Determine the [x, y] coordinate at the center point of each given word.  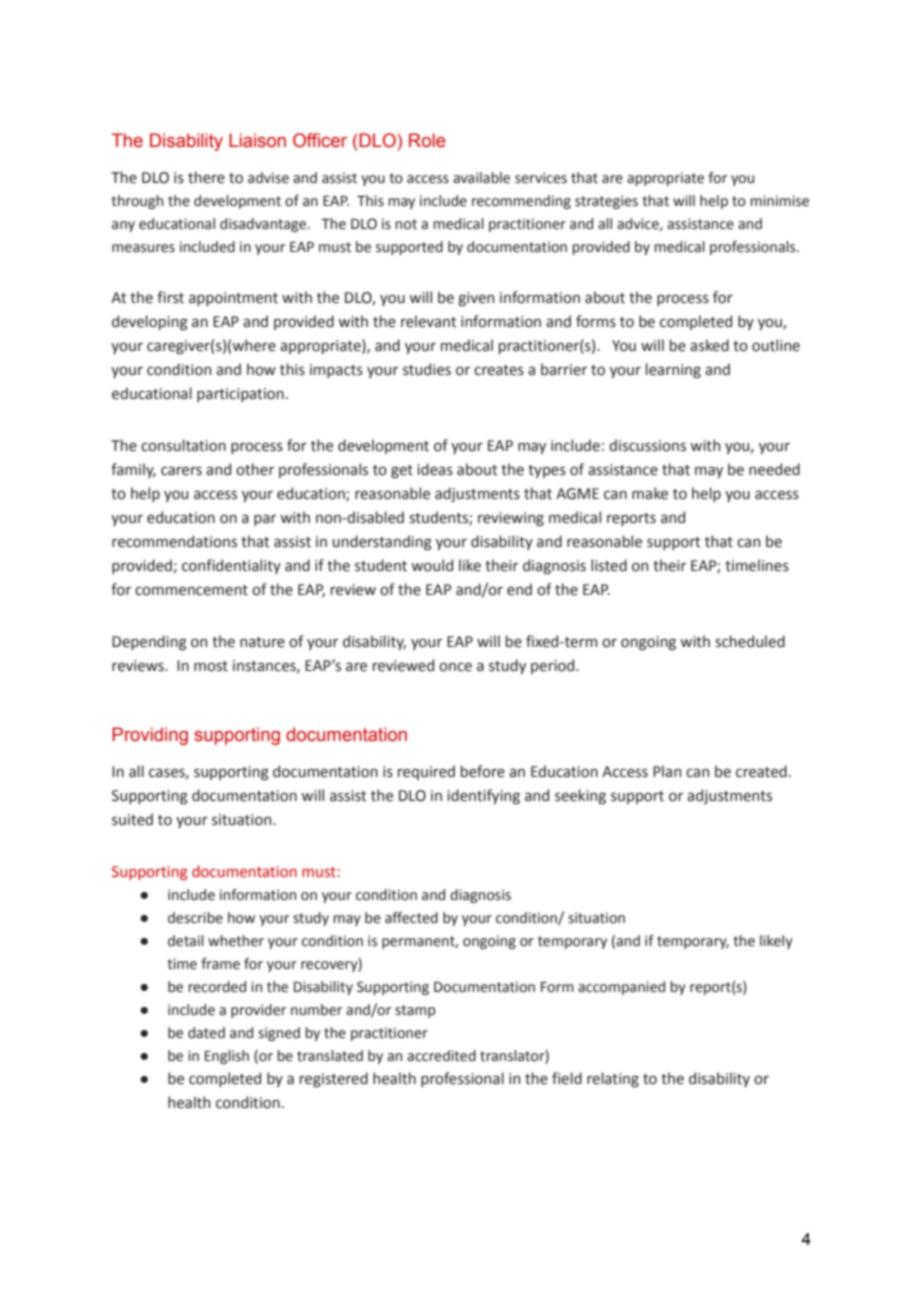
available [481, 178]
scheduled [750, 641]
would [432, 565]
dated [206, 1033]
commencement [191, 590]
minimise [779, 201]
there [206, 177]
